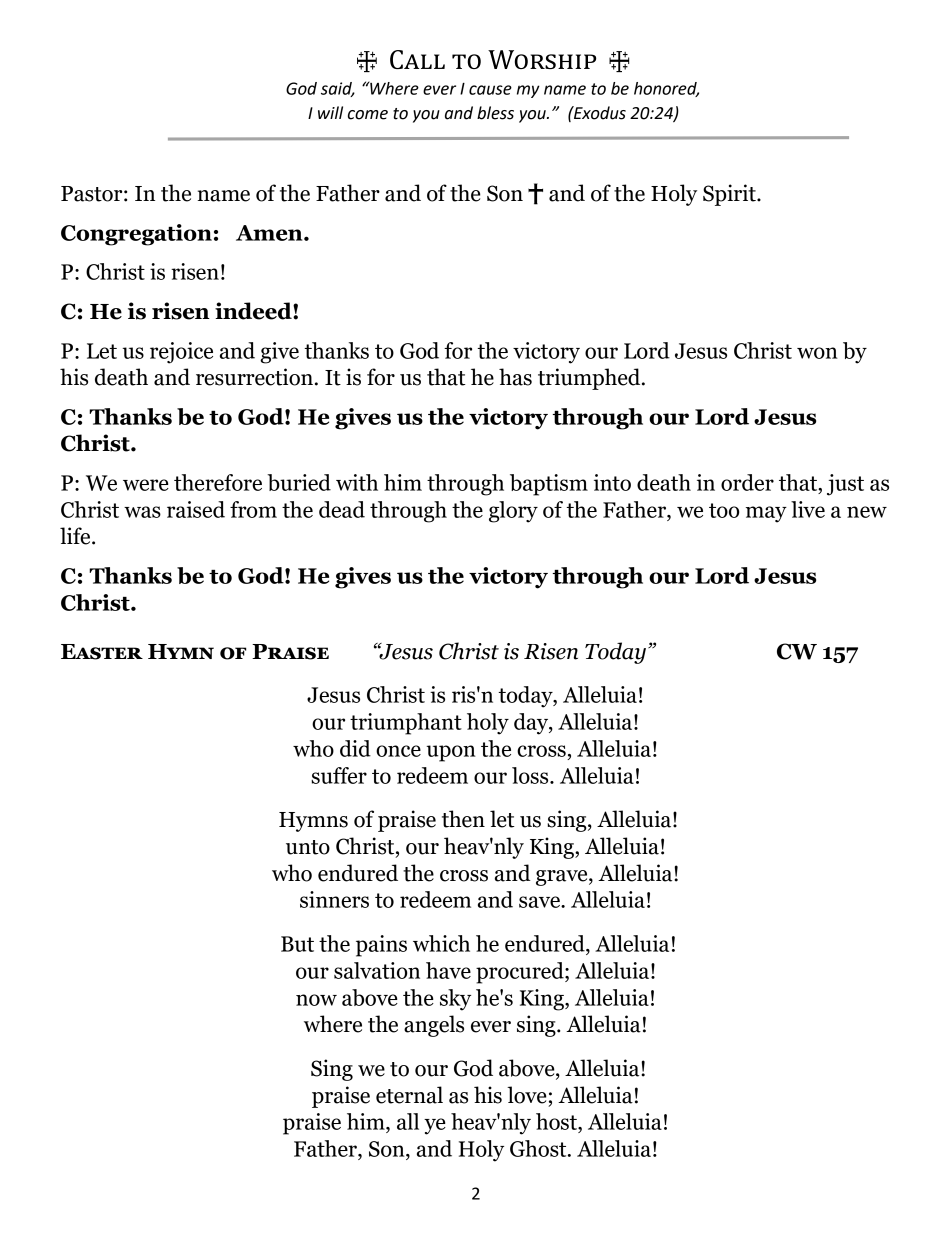  I want to click on loss, so click(531, 775).
